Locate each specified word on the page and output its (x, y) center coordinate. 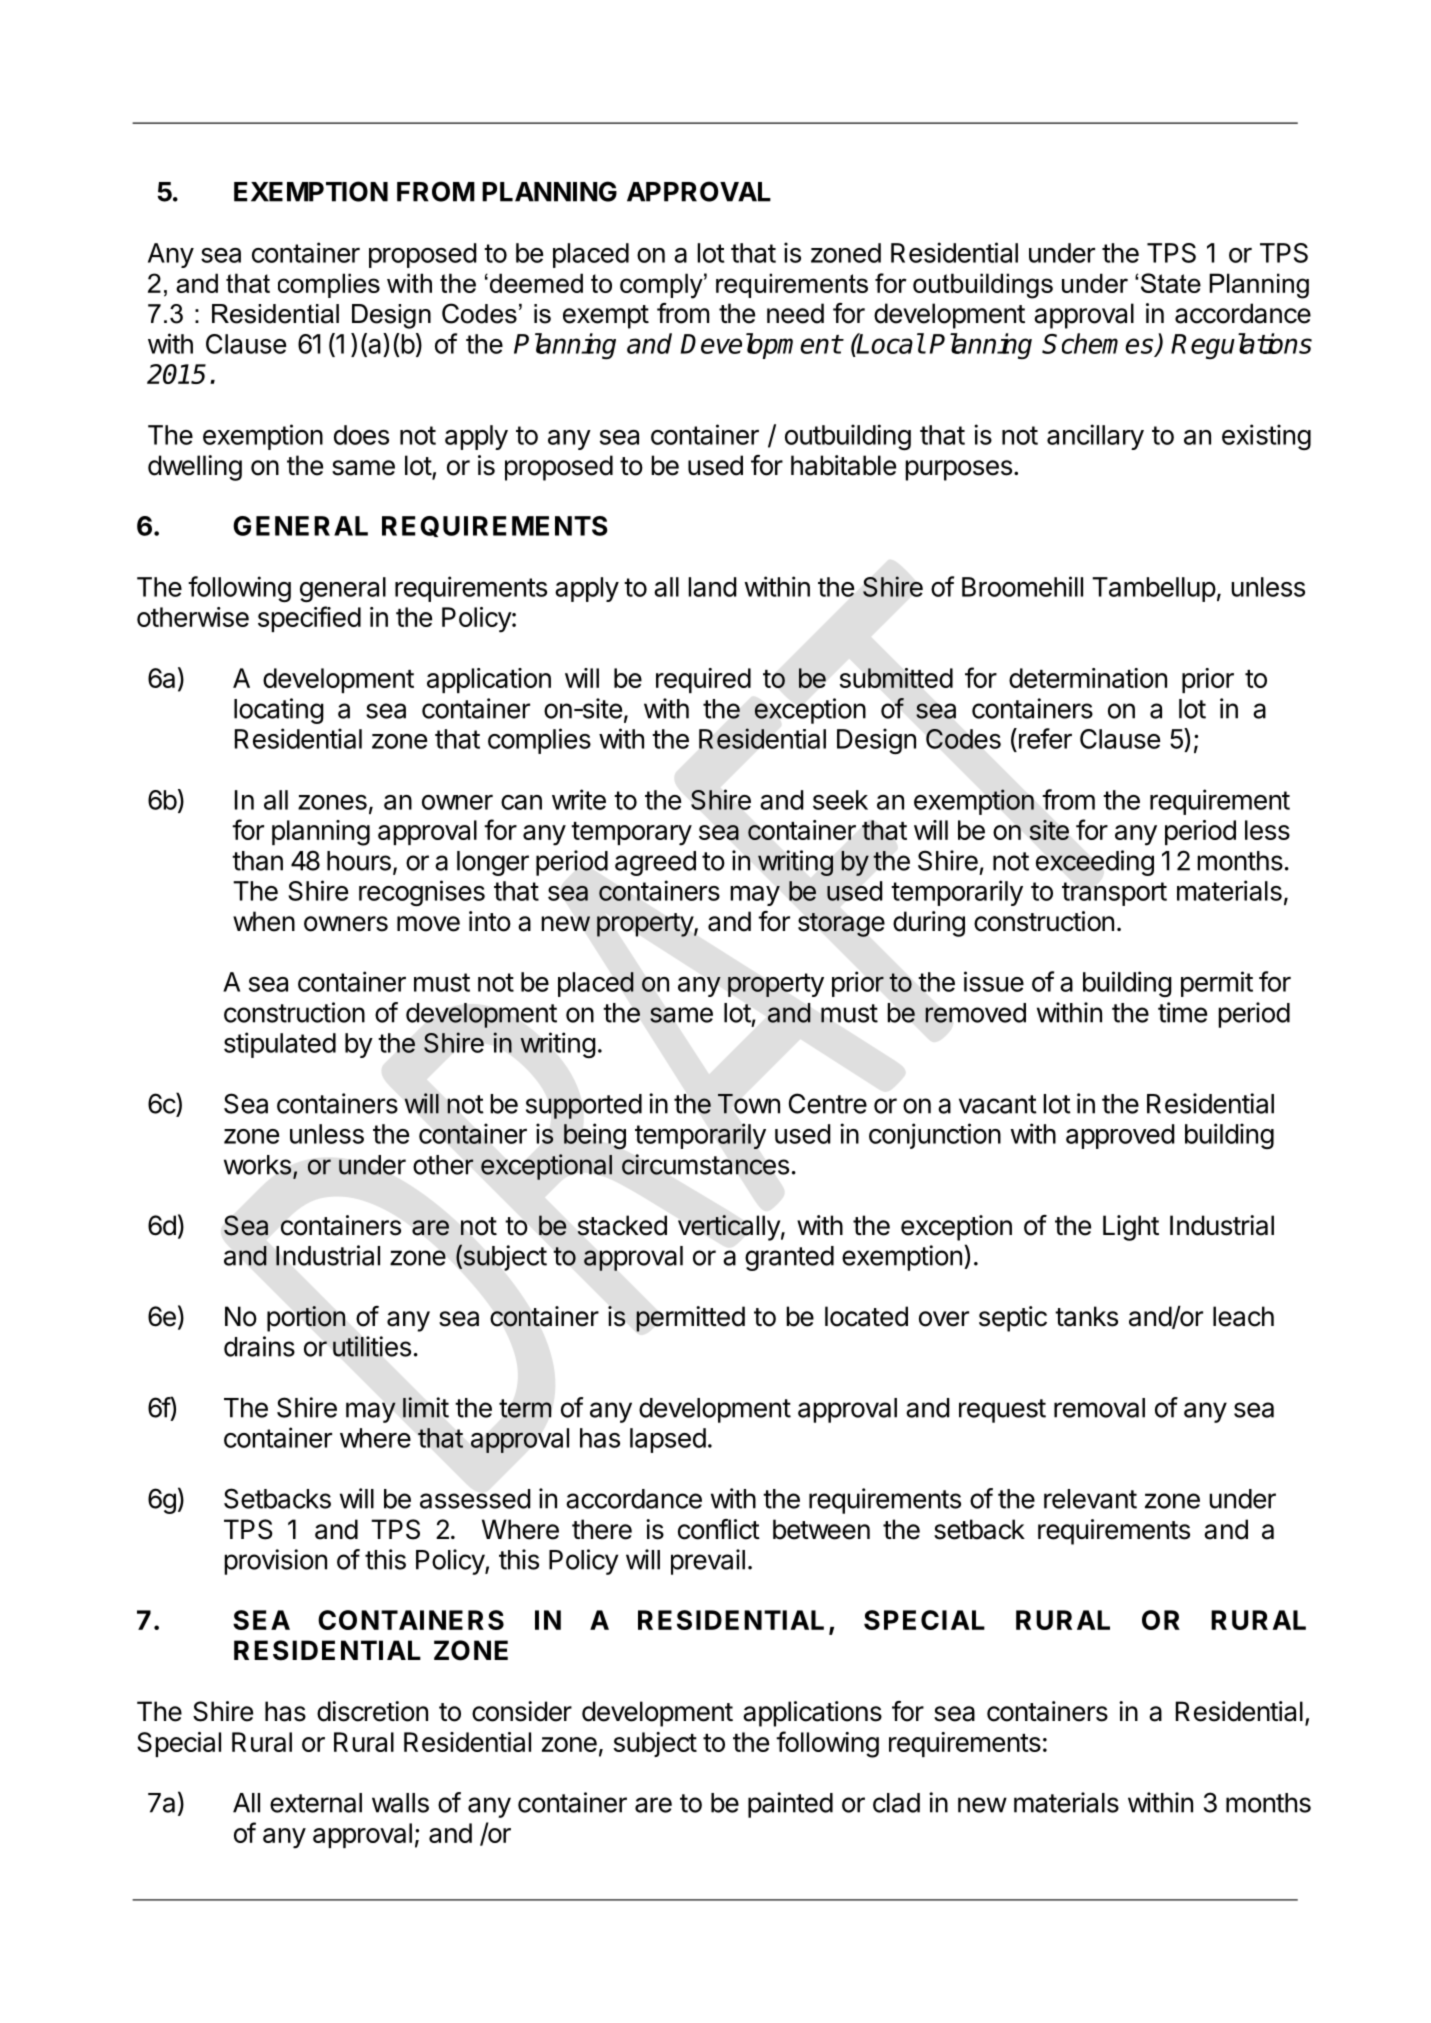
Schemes (1099, 344)
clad (896, 1803)
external (316, 1803)
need (795, 313)
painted (790, 1805)
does (361, 435)
